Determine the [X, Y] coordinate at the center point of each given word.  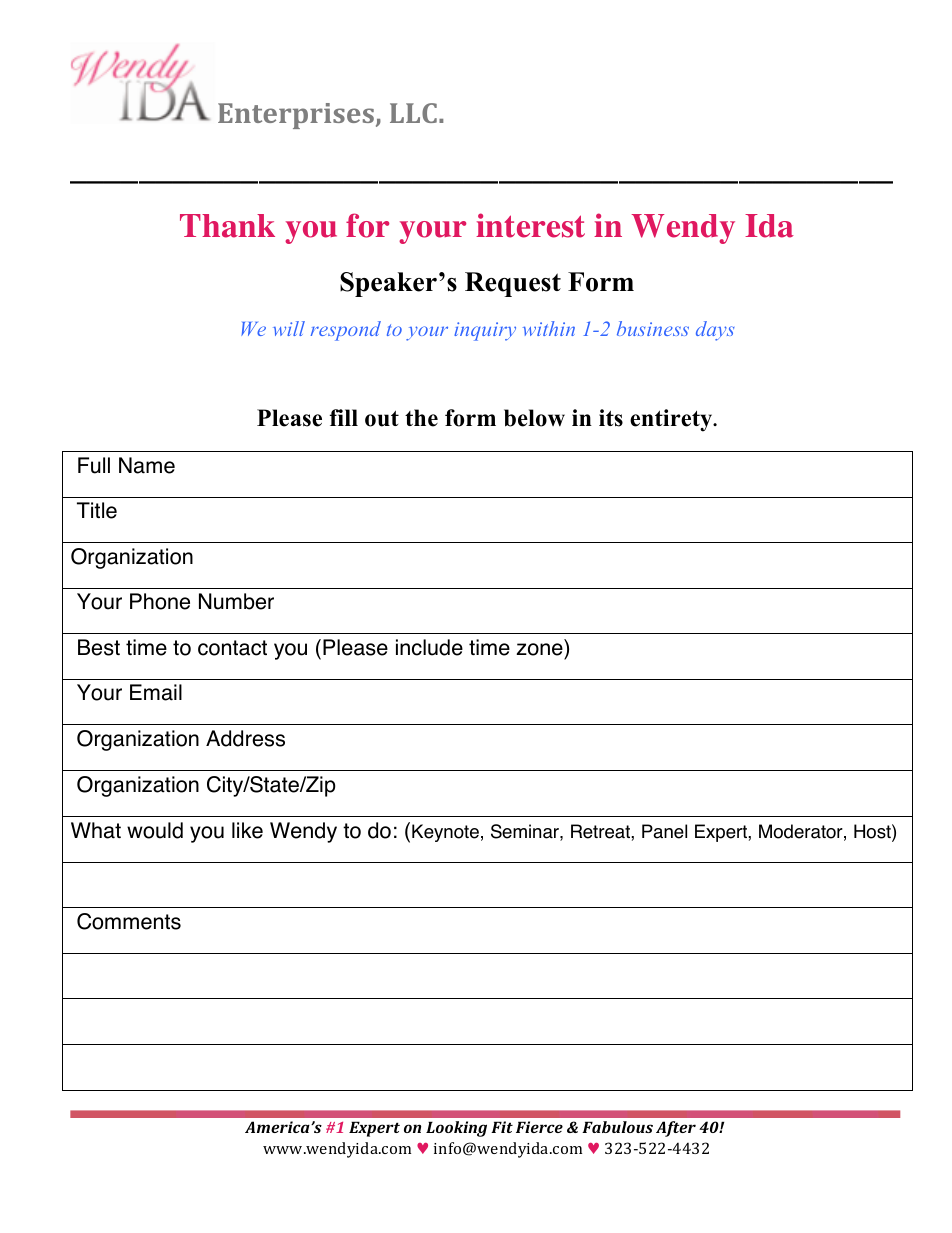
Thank [227, 226]
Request [513, 284]
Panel [664, 831]
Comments [129, 921]
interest [530, 225]
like [247, 830]
